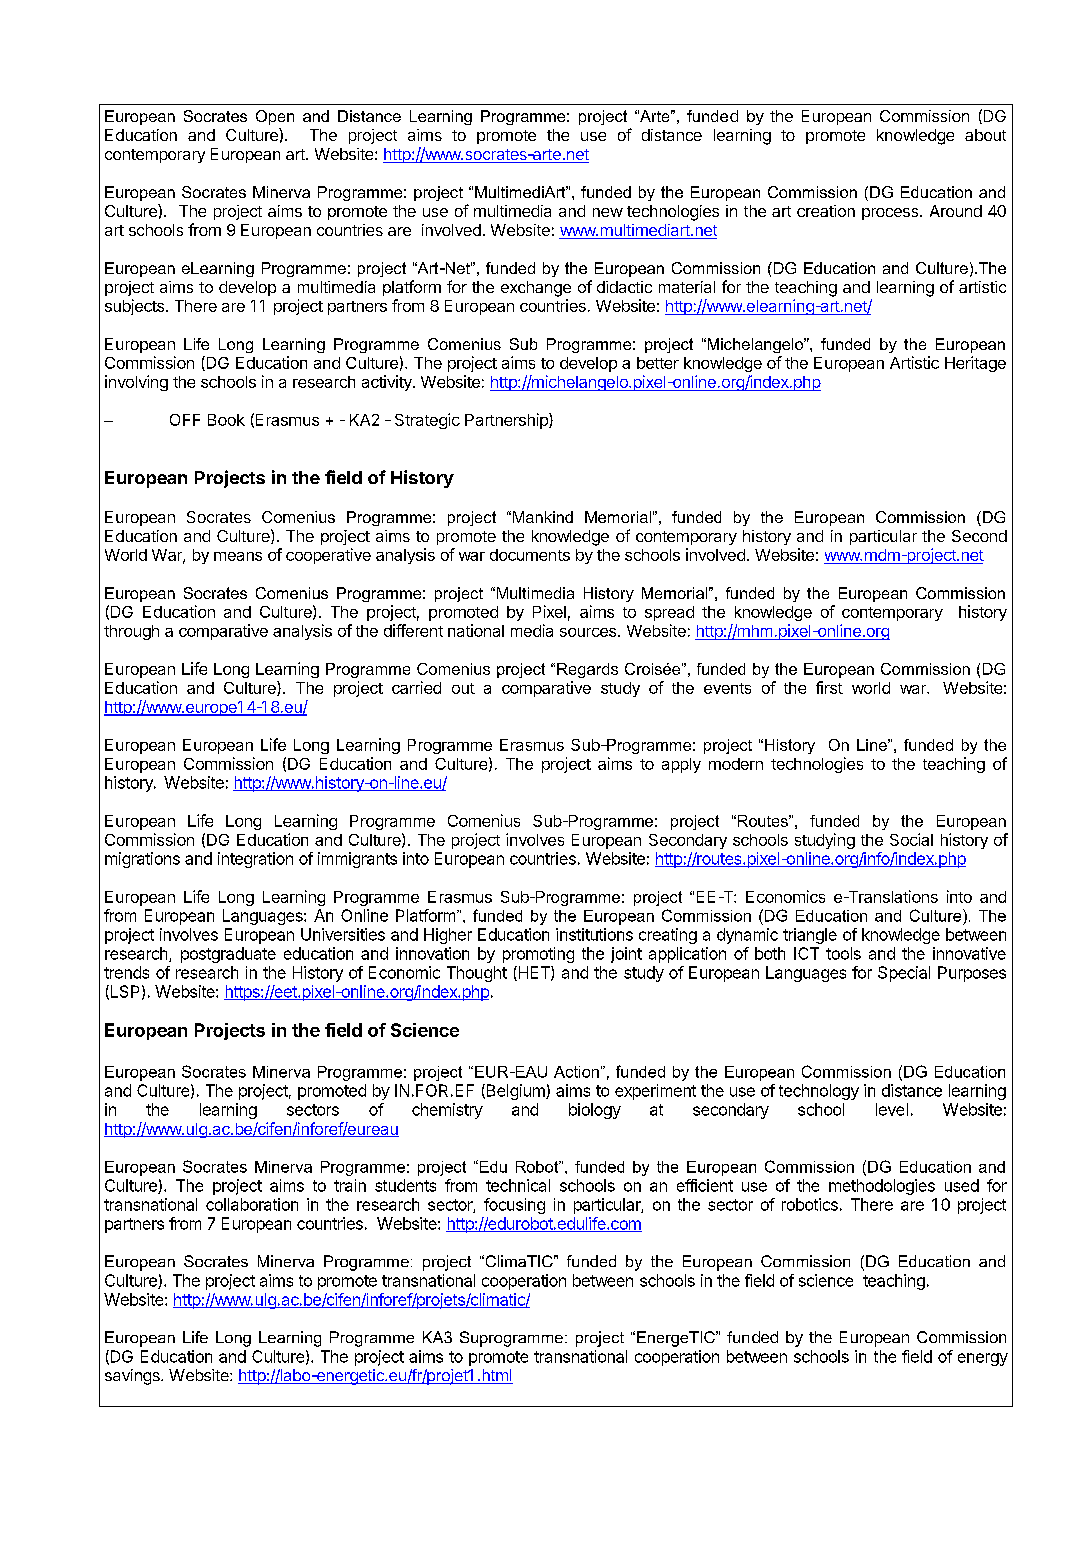 This page has height=1544, width=1092. What do you see at coordinates (275, 117) in the page?
I see `Open` at bounding box center [275, 117].
